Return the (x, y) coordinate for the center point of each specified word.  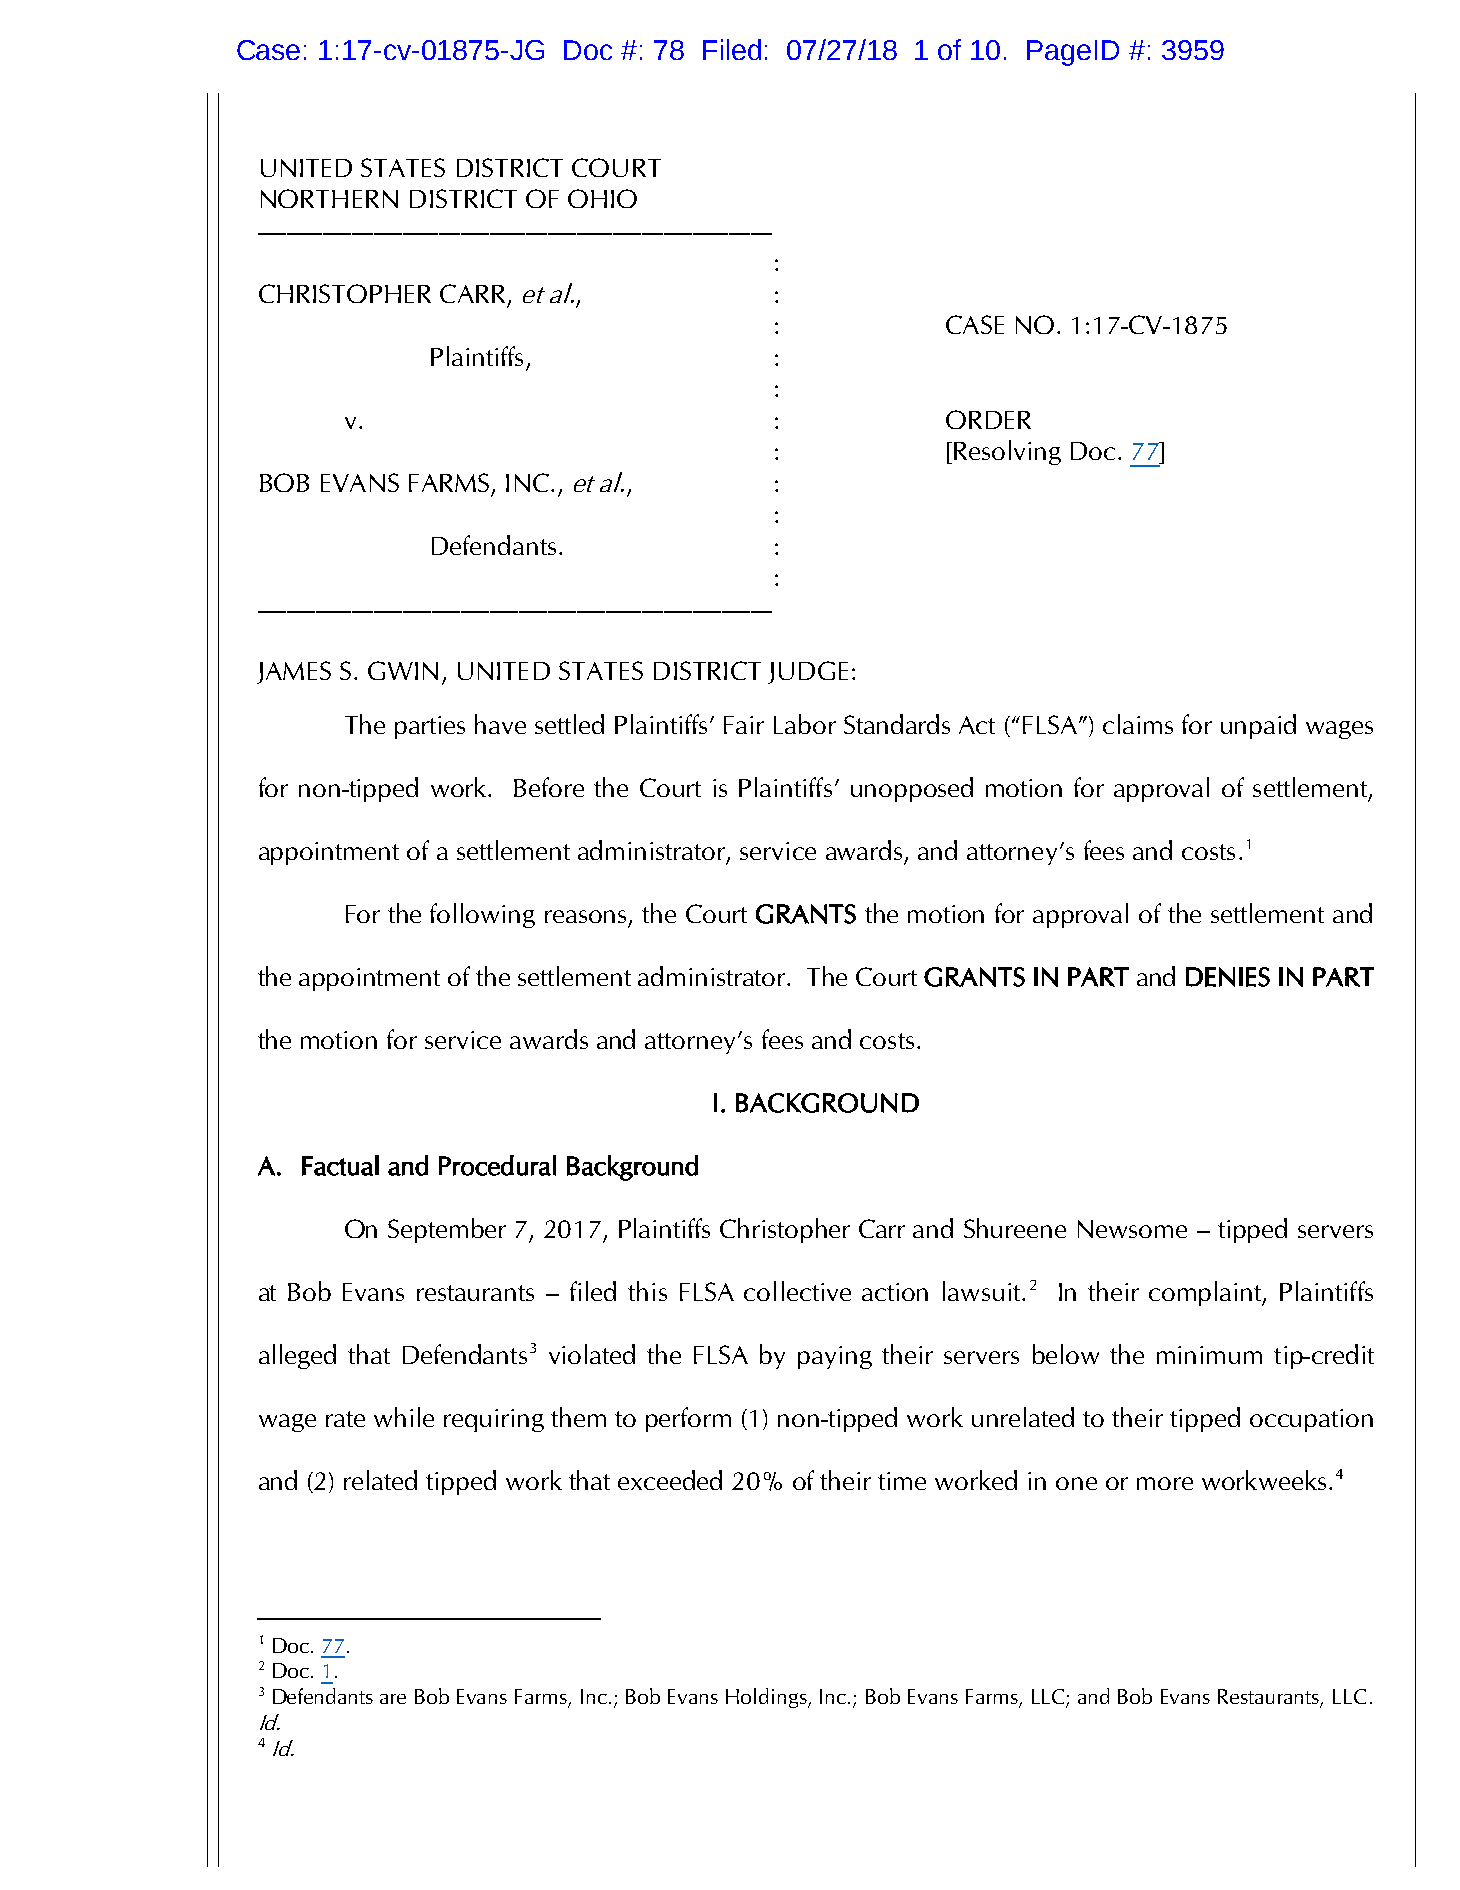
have (500, 724)
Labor (805, 724)
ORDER (988, 419)
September (447, 1230)
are (393, 1699)
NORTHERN (329, 198)
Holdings (767, 1698)
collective (797, 1291)
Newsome (1132, 1229)
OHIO (602, 198)
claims (1138, 724)
